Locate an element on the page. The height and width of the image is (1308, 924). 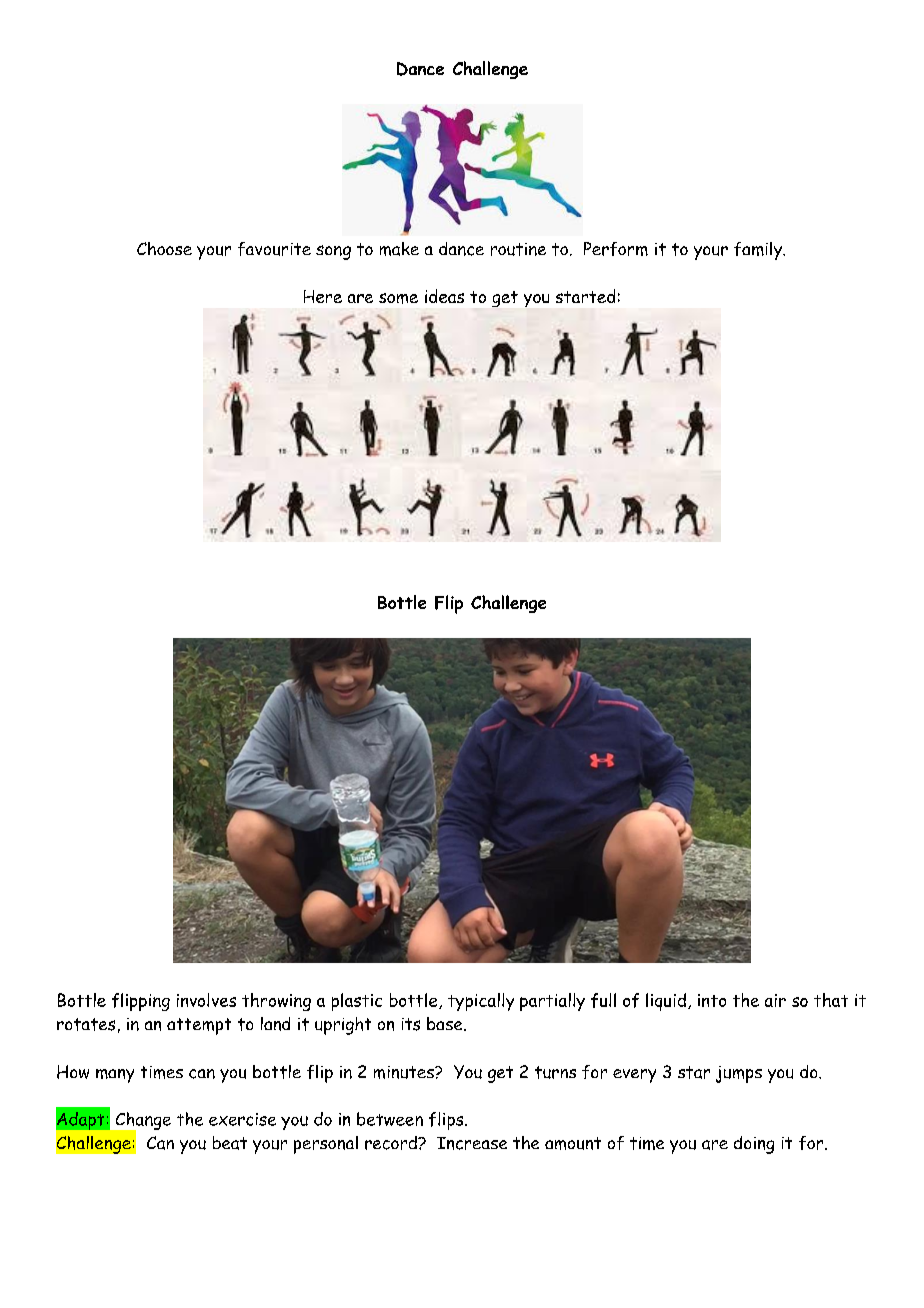
Increase is located at coordinates (472, 1143).
